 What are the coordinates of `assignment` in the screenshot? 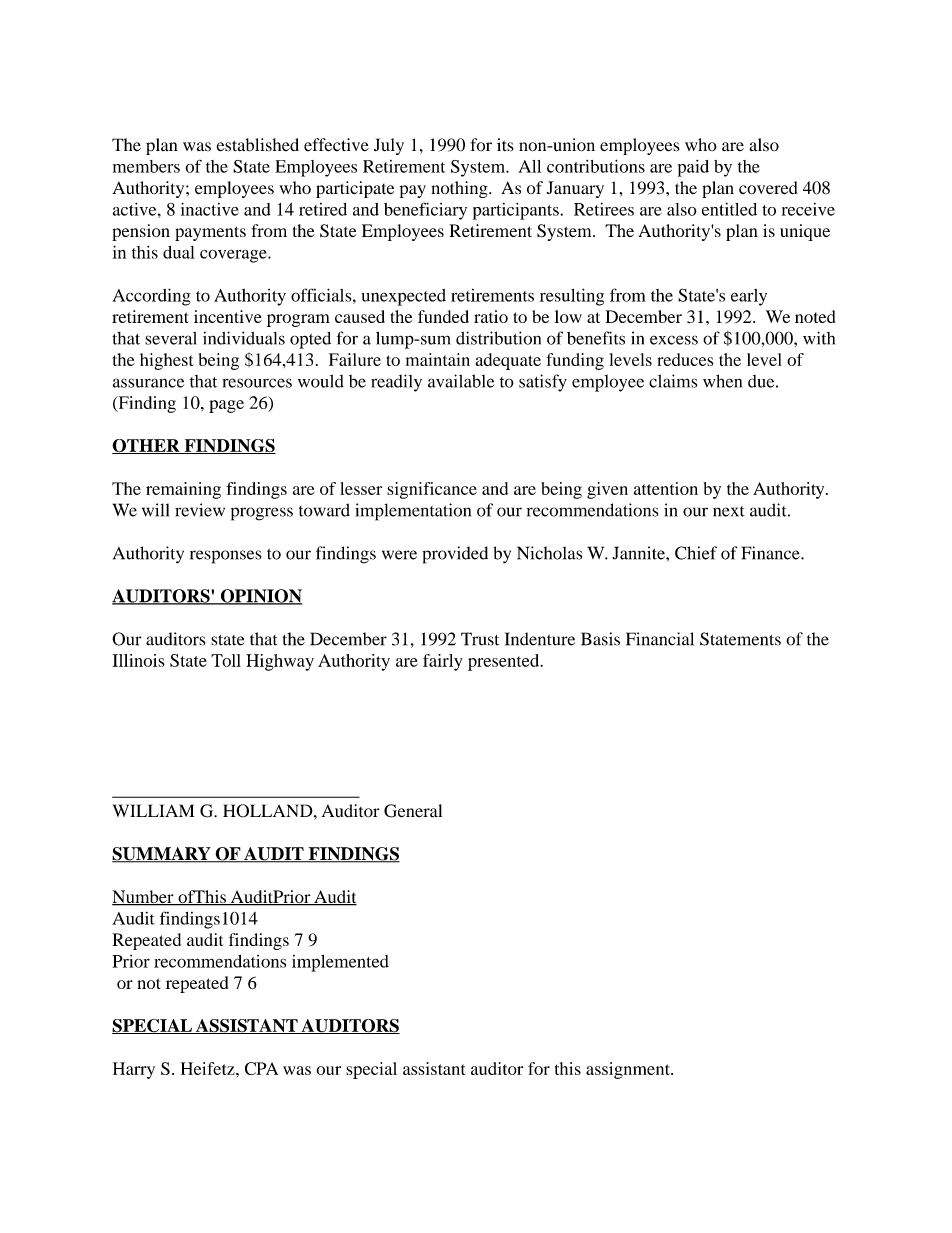 It's located at (629, 1070).
